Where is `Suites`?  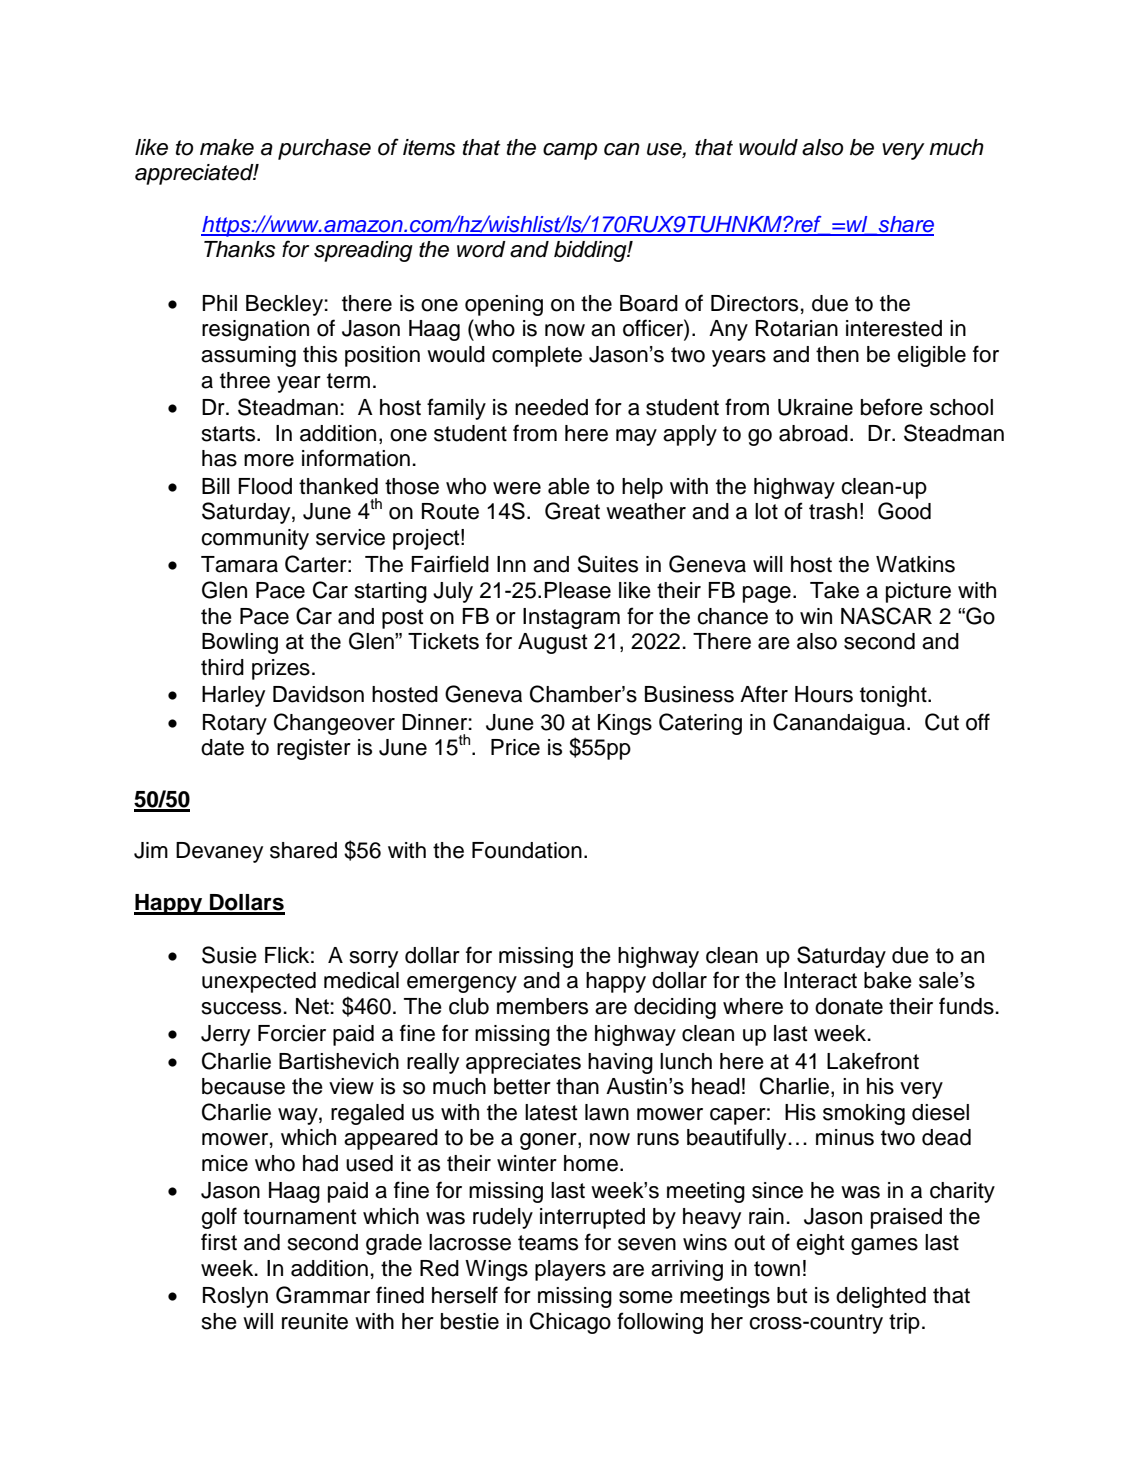
Suites is located at coordinates (607, 564).
